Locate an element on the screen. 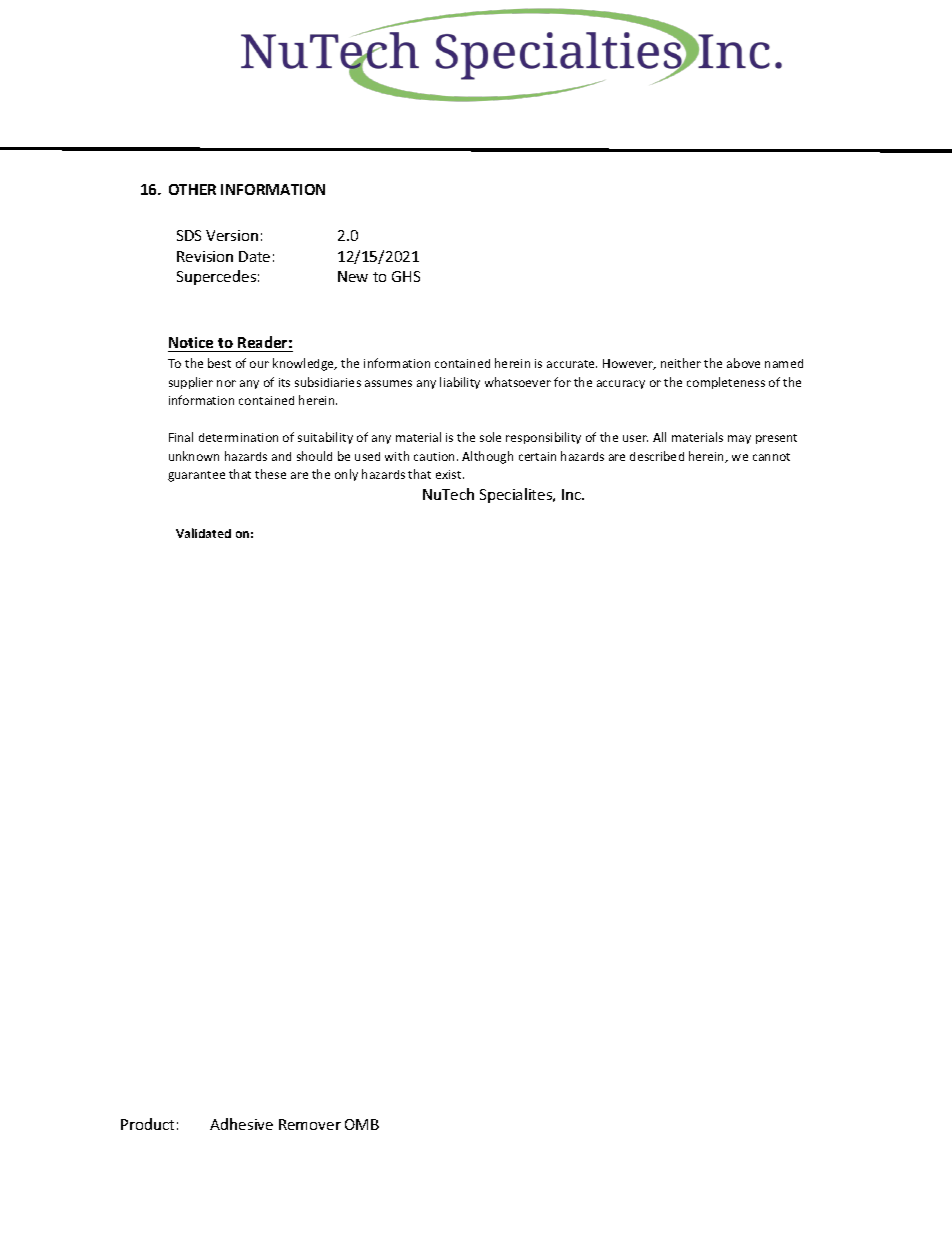 This screenshot has height=1233, width=952. Product is located at coordinates (147, 1124).
